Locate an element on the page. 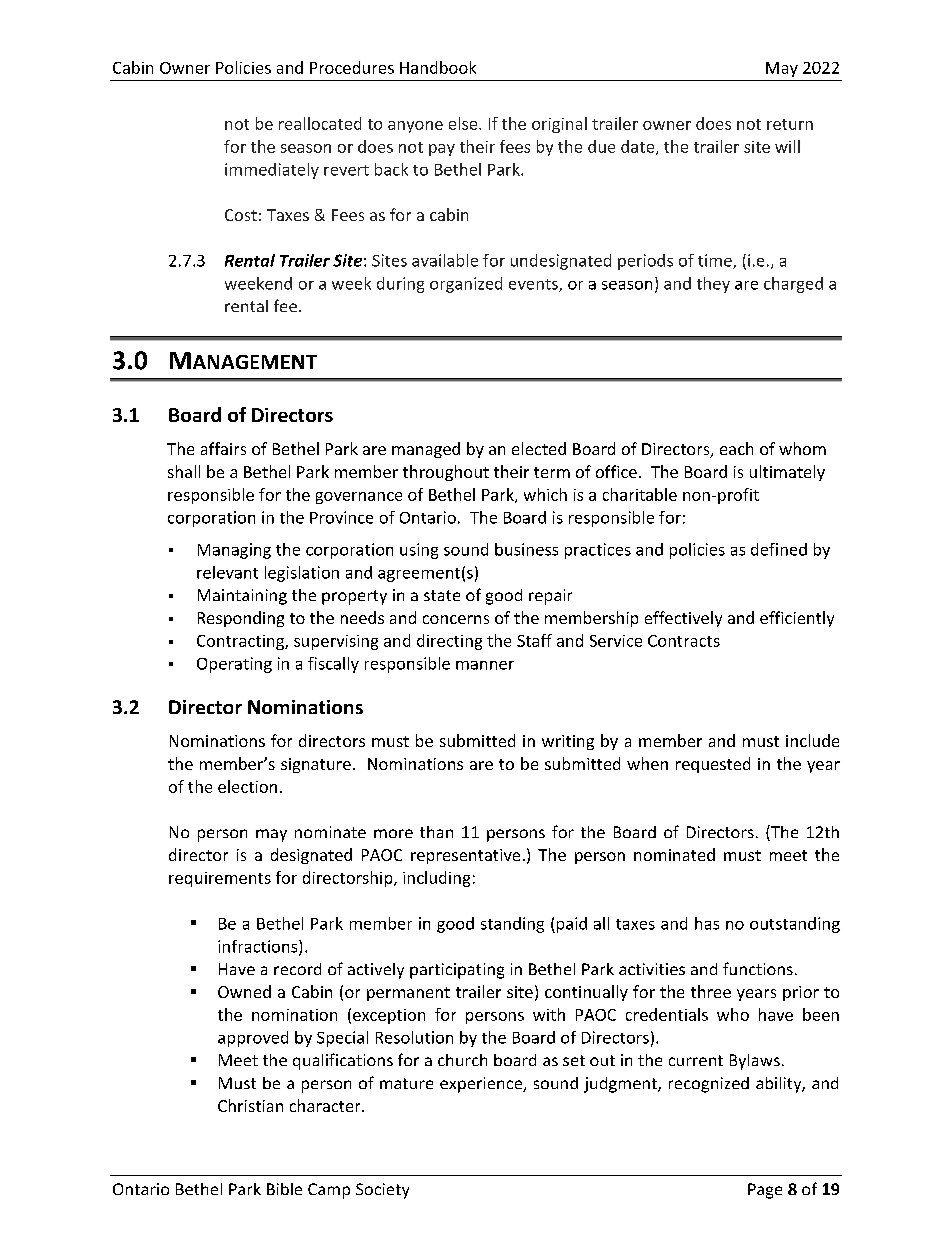  representative is located at coordinates (465, 856).
